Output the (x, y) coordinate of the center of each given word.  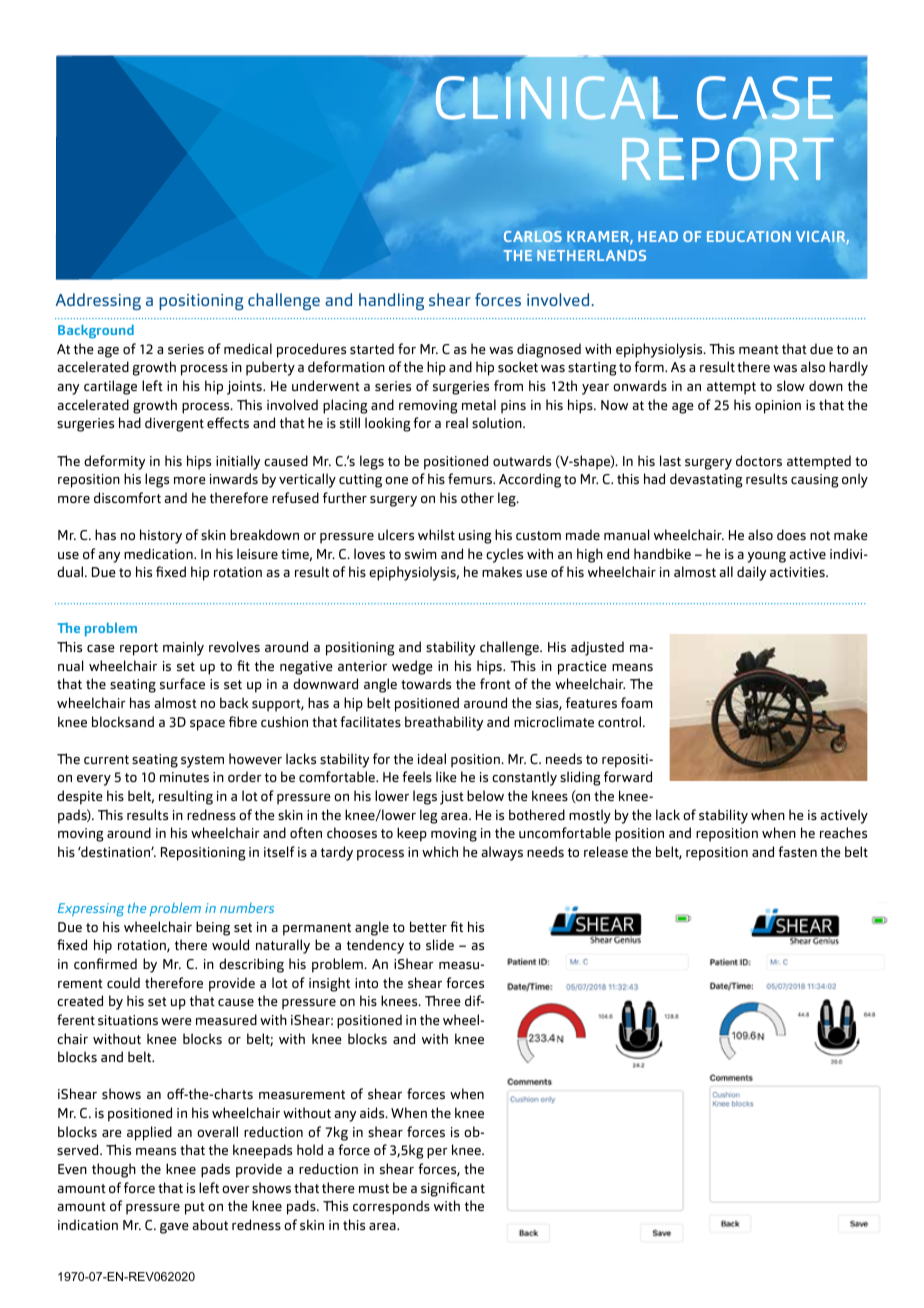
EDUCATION (749, 236)
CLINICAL (557, 98)
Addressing (98, 301)
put (195, 1208)
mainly (183, 648)
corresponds (391, 1207)
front (495, 683)
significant (453, 1189)
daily (751, 573)
